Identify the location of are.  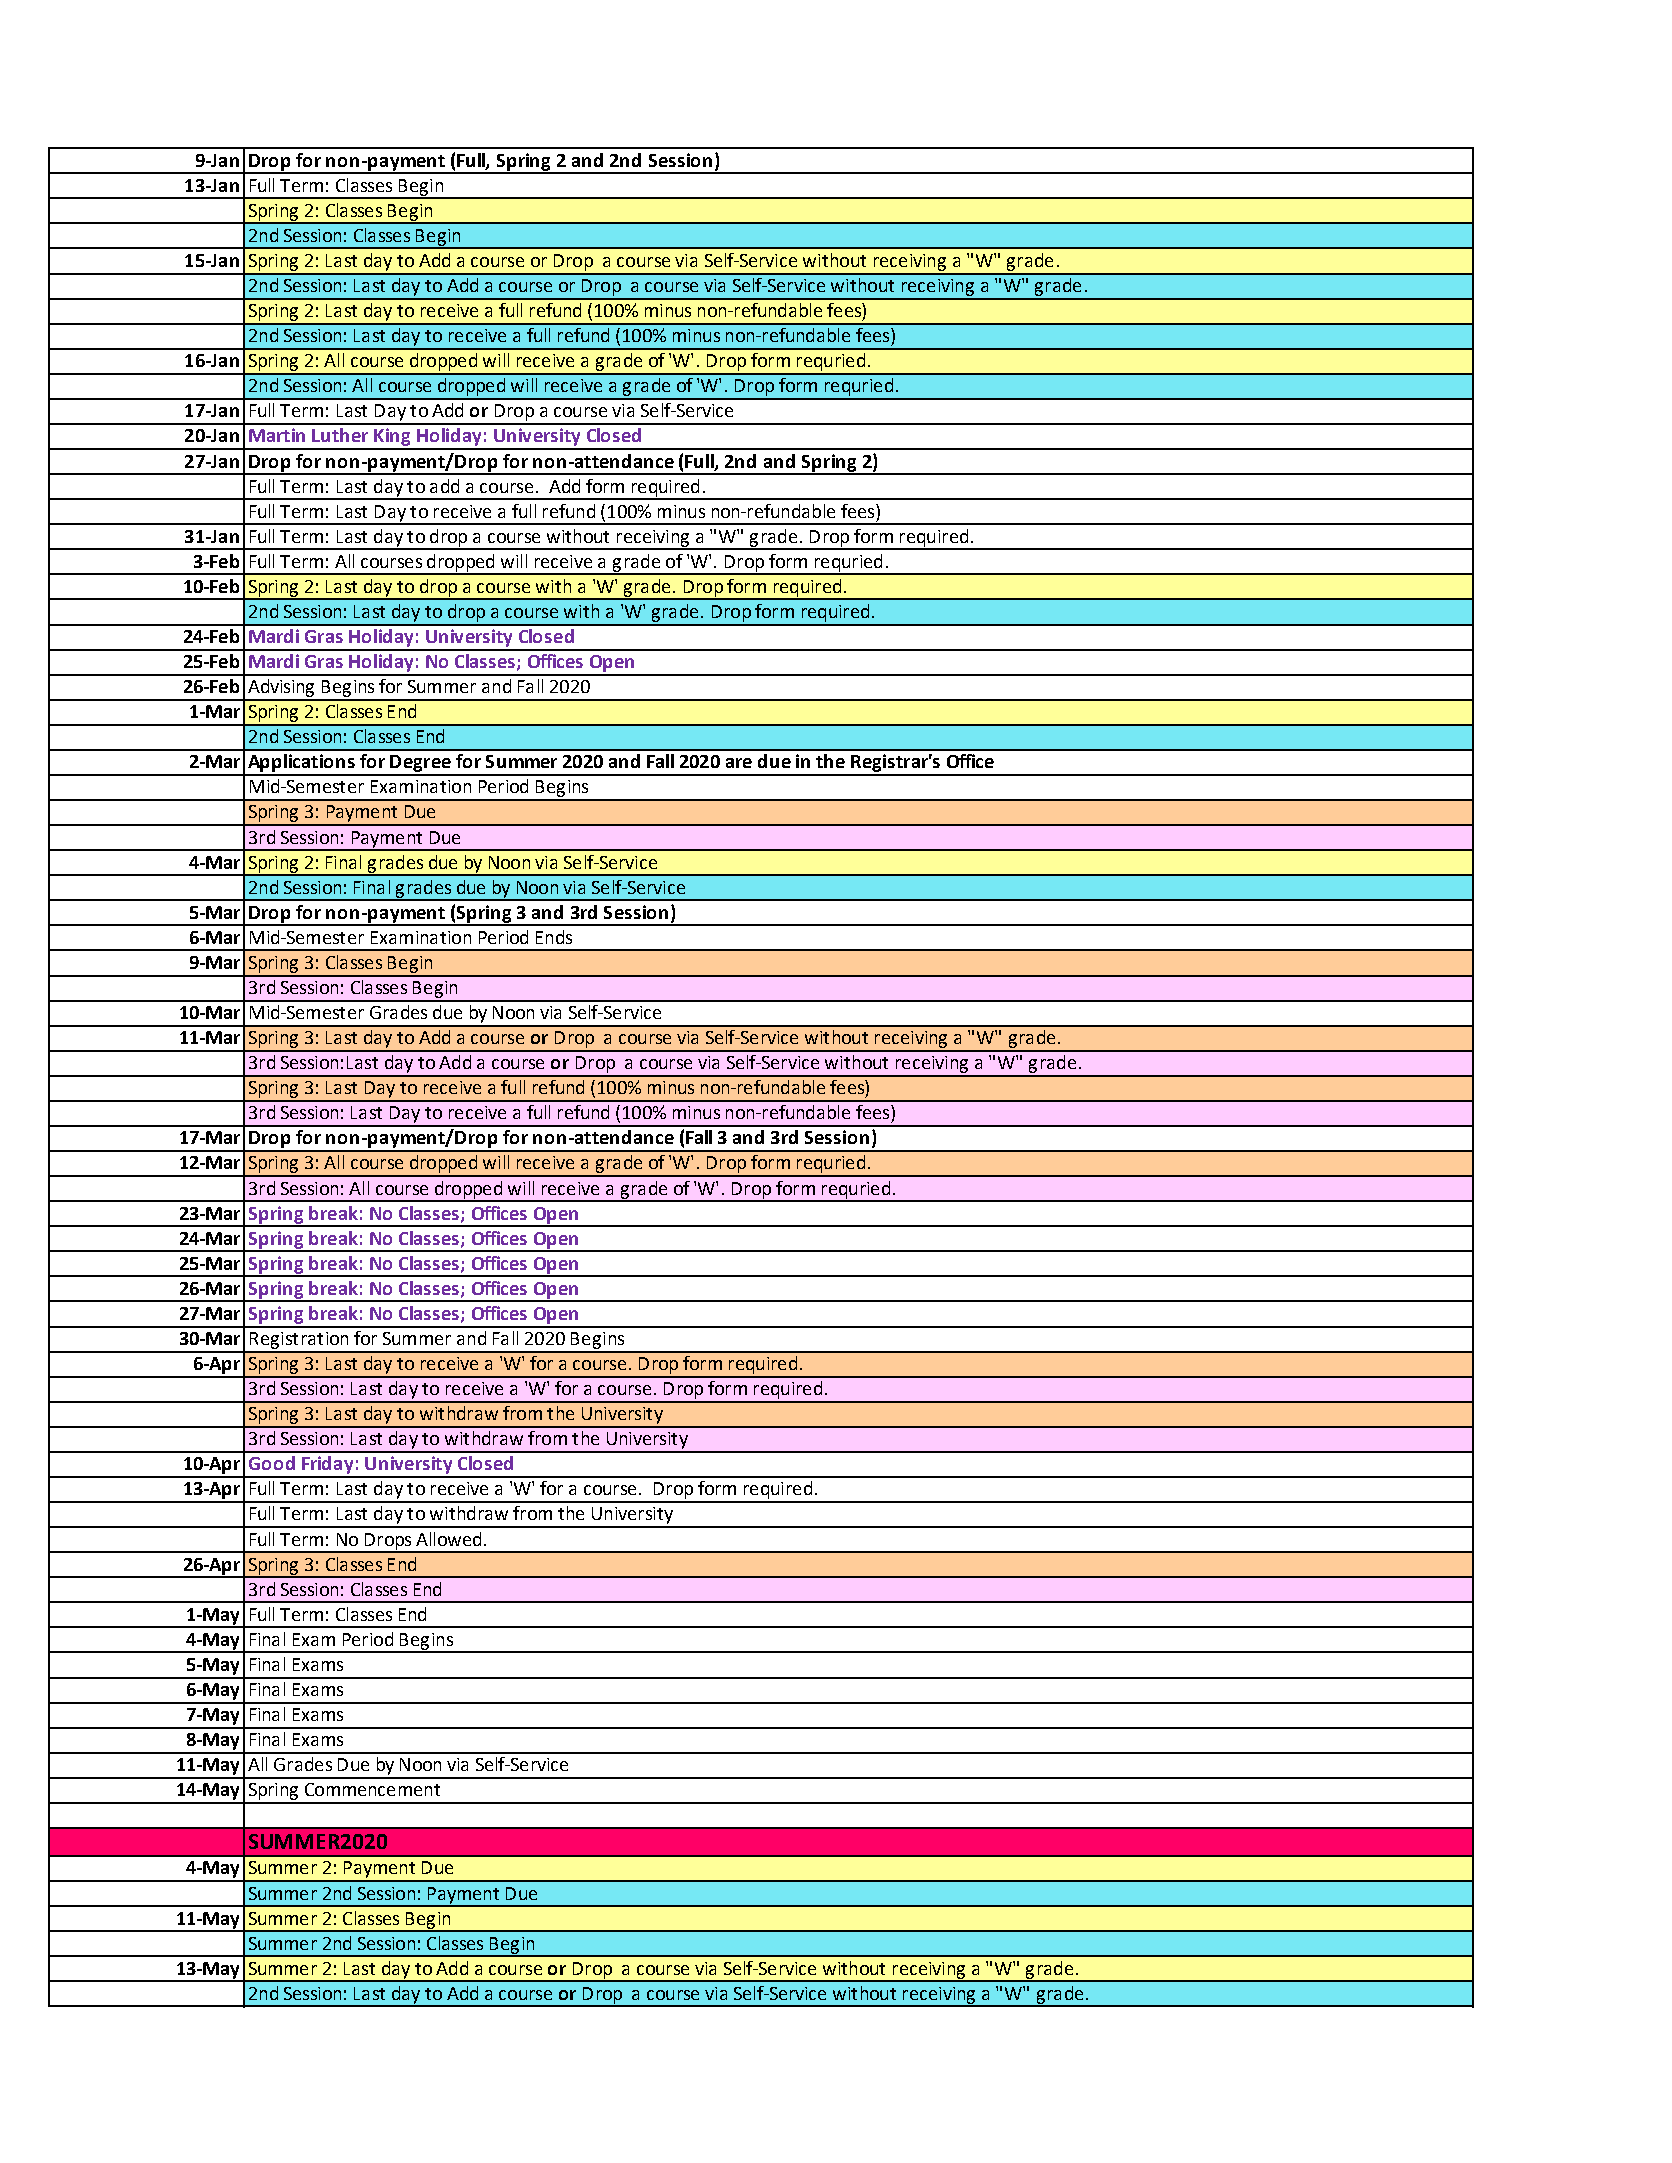
(739, 763).
